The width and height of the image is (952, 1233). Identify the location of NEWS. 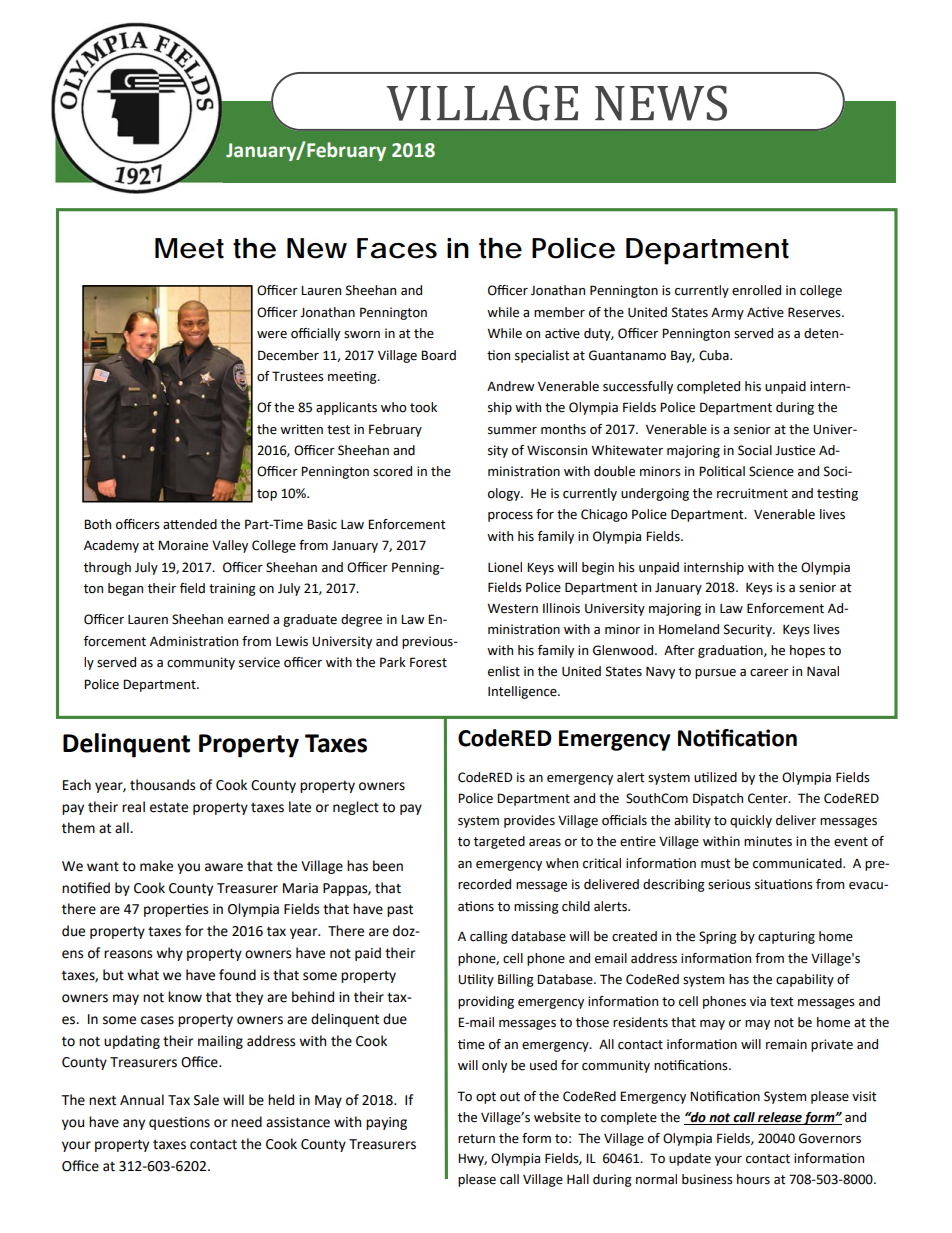
(661, 103).
